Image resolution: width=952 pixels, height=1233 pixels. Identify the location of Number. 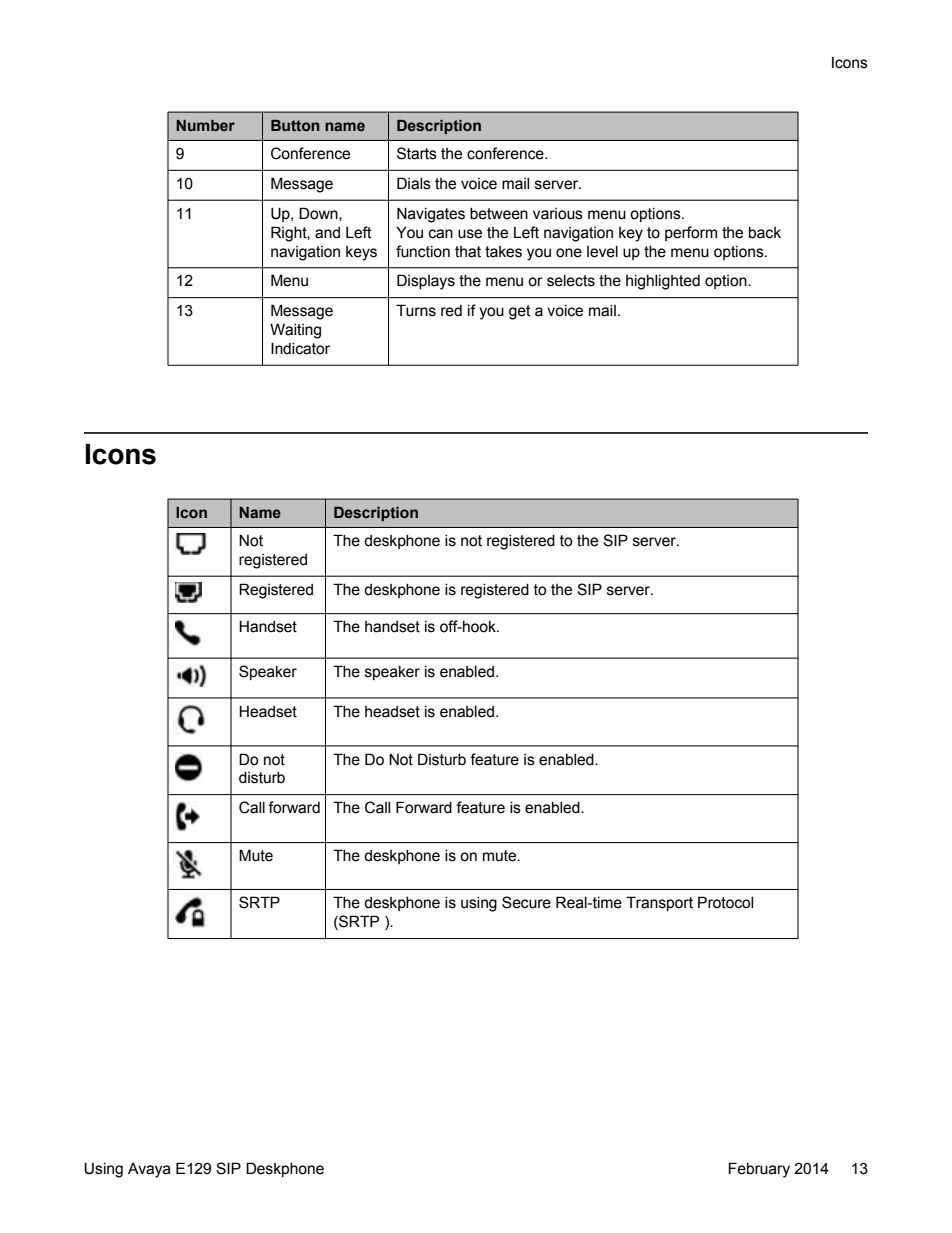
(205, 125).
